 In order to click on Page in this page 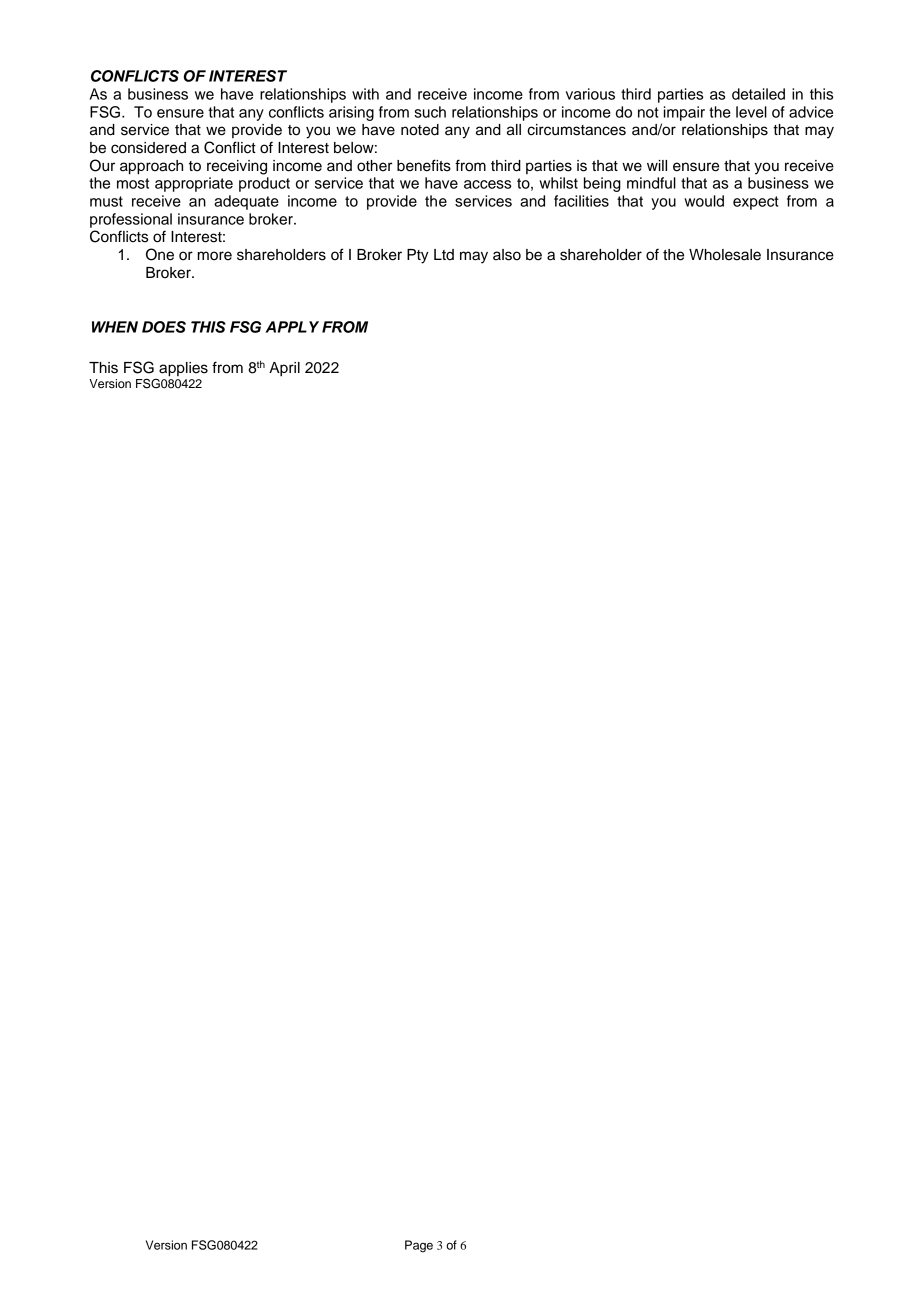, I will do `click(419, 1246)`.
